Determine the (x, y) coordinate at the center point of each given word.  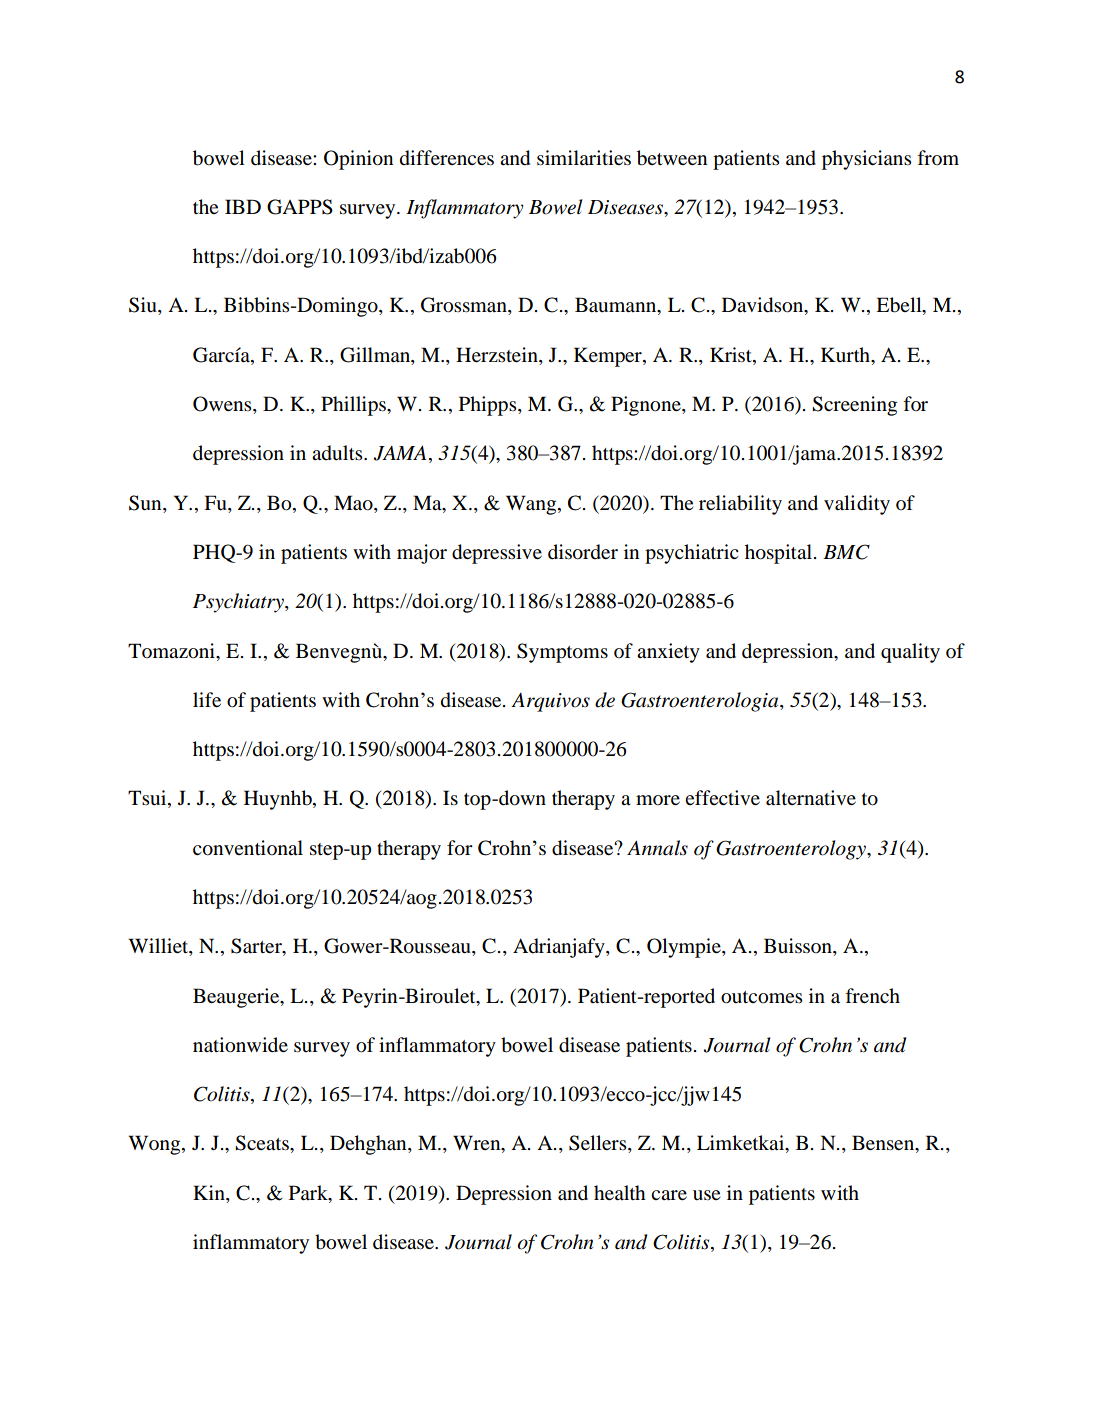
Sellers (599, 1144)
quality (910, 653)
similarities (584, 157)
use (706, 1195)
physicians (867, 160)
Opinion (358, 160)
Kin (210, 1192)
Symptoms (562, 653)
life (207, 699)
